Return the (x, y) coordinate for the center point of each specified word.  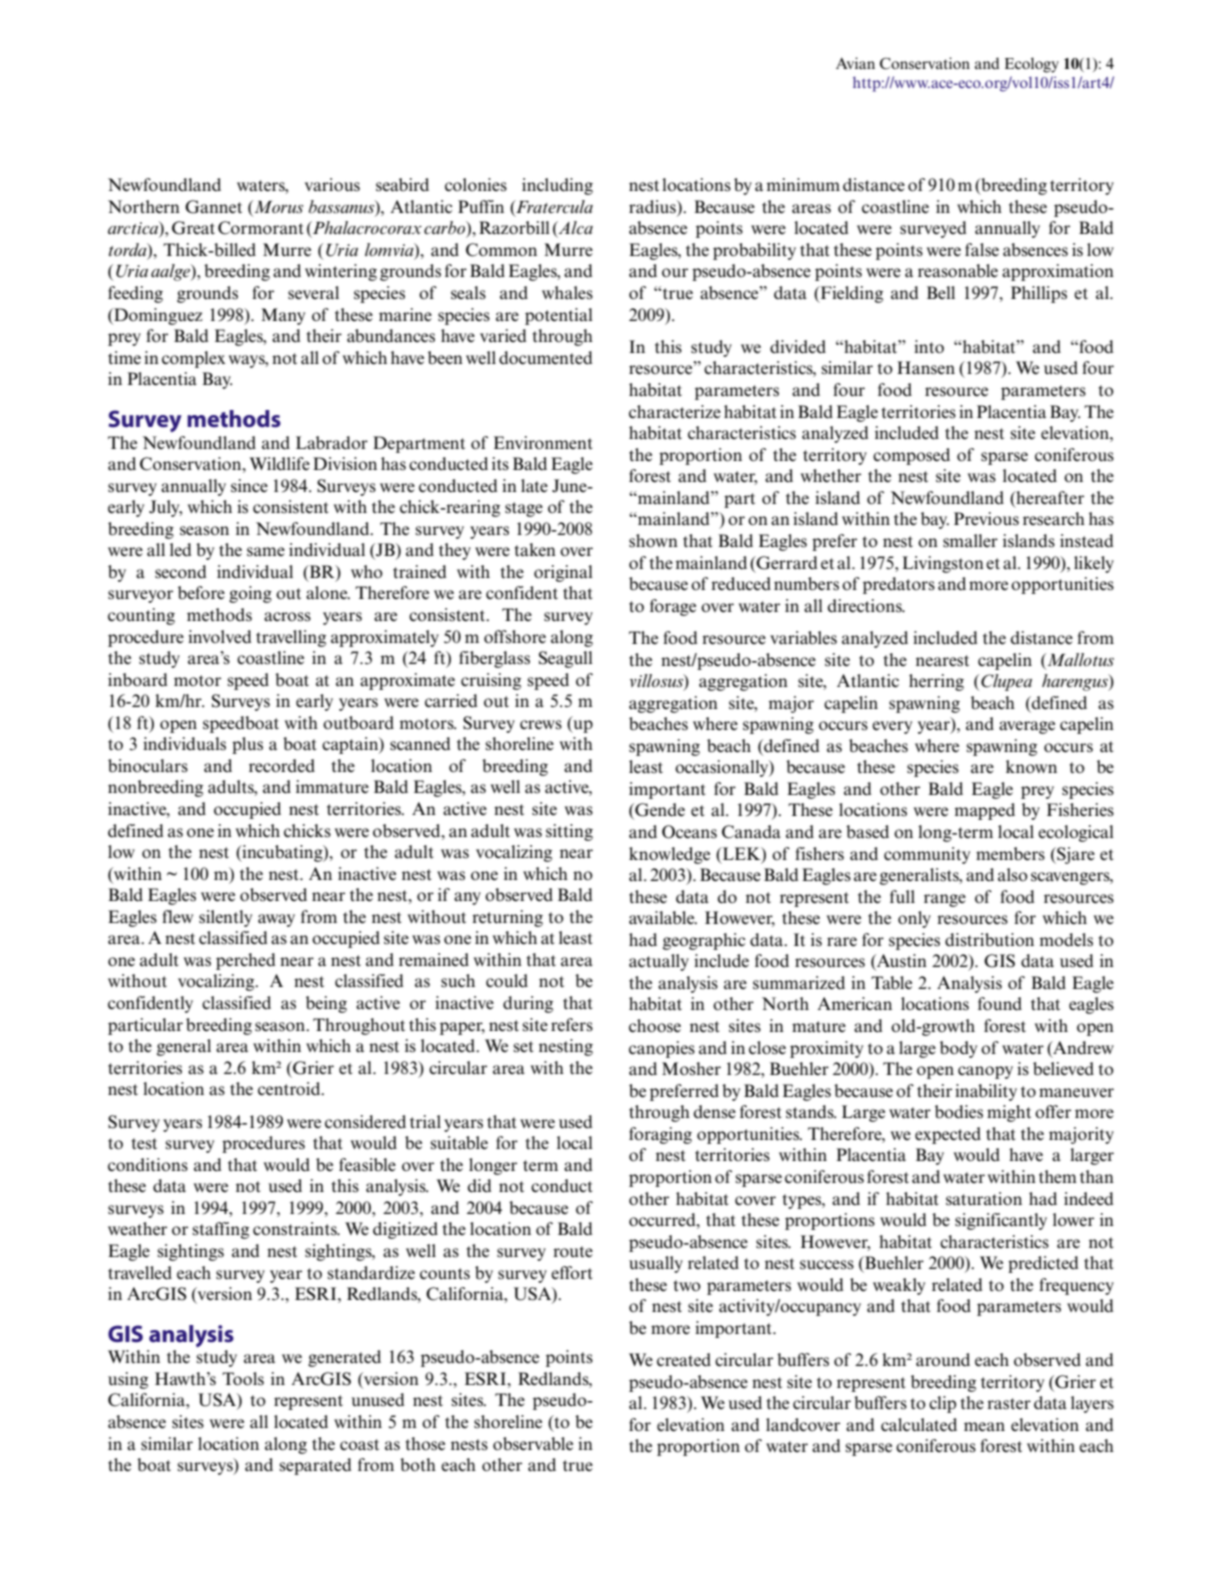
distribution (989, 940)
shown (653, 541)
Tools (243, 1379)
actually (659, 962)
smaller (970, 541)
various (332, 185)
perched (246, 961)
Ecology (1032, 65)
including (557, 186)
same (266, 552)
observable (533, 1444)
